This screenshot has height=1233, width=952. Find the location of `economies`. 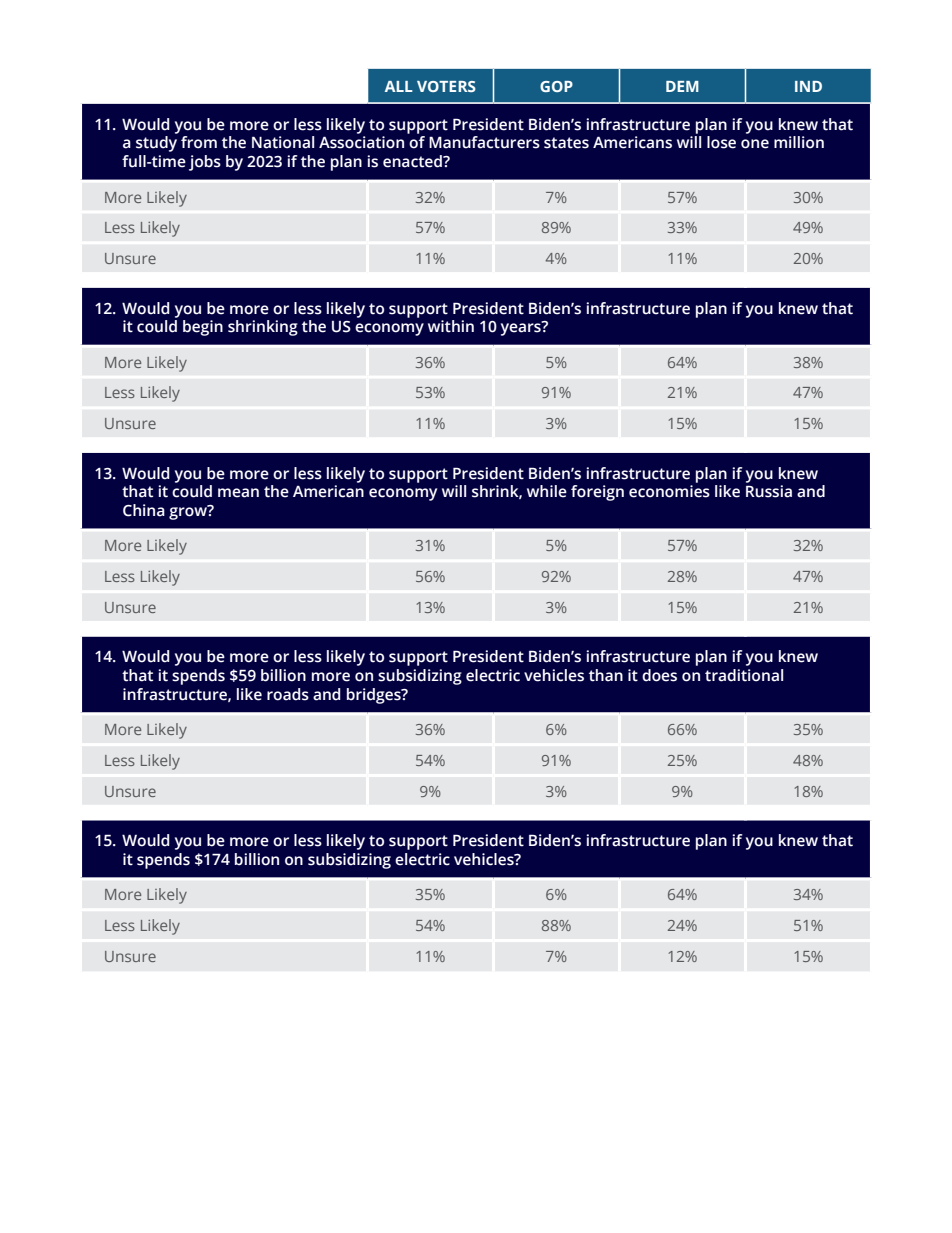

economies is located at coordinates (669, 491).
